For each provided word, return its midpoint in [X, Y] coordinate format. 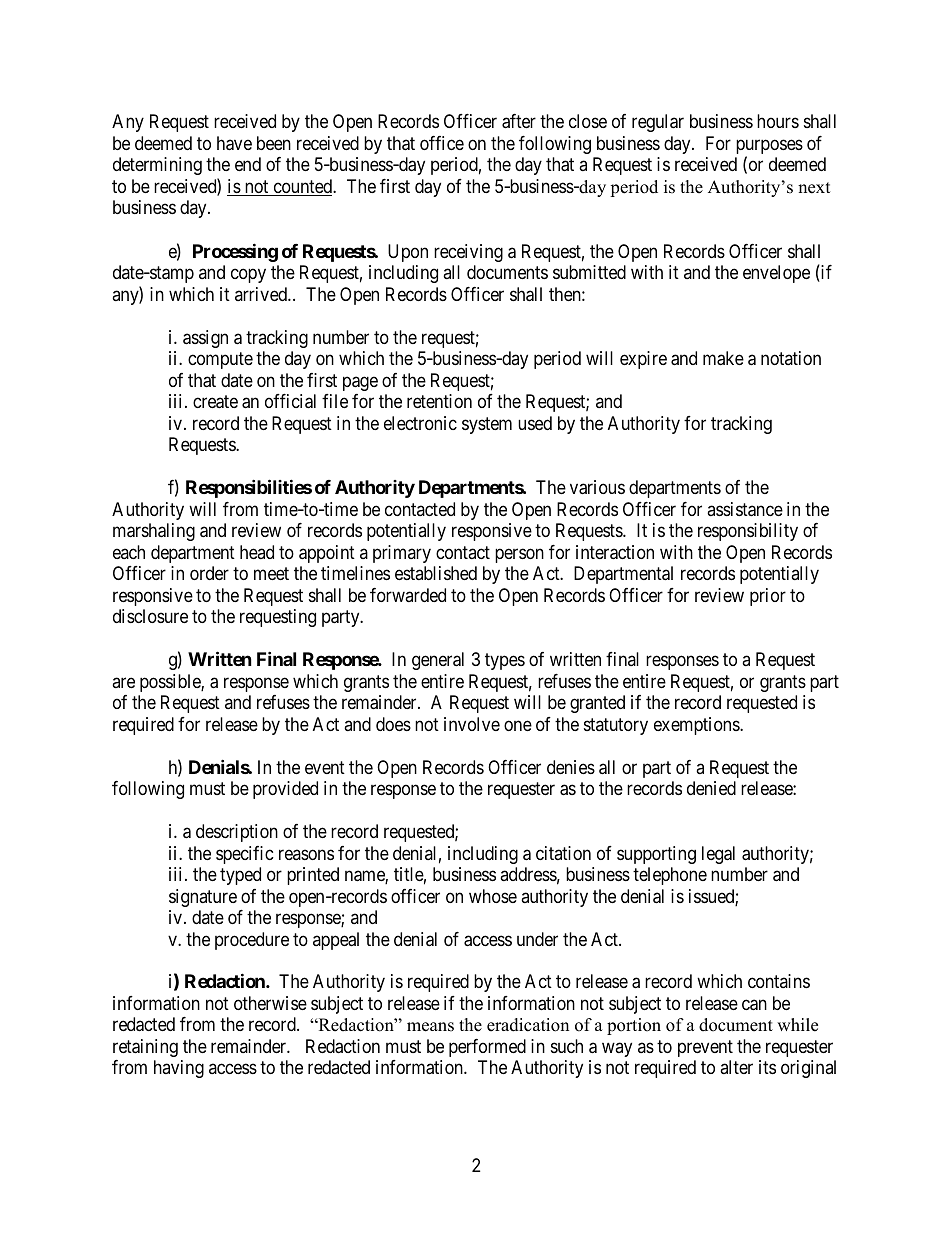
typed [240, 876]
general [438, 661]
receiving [468, 253]
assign [205, 339]
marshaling [154, 532]
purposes [769, 148]
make [723, 358]
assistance [745, 509]
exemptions [697, 726]
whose [493, 896]
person [519, 555]
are [123, 682]
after [519, 121]
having [179, 1069]
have [234, 143]
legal [718, 855]
